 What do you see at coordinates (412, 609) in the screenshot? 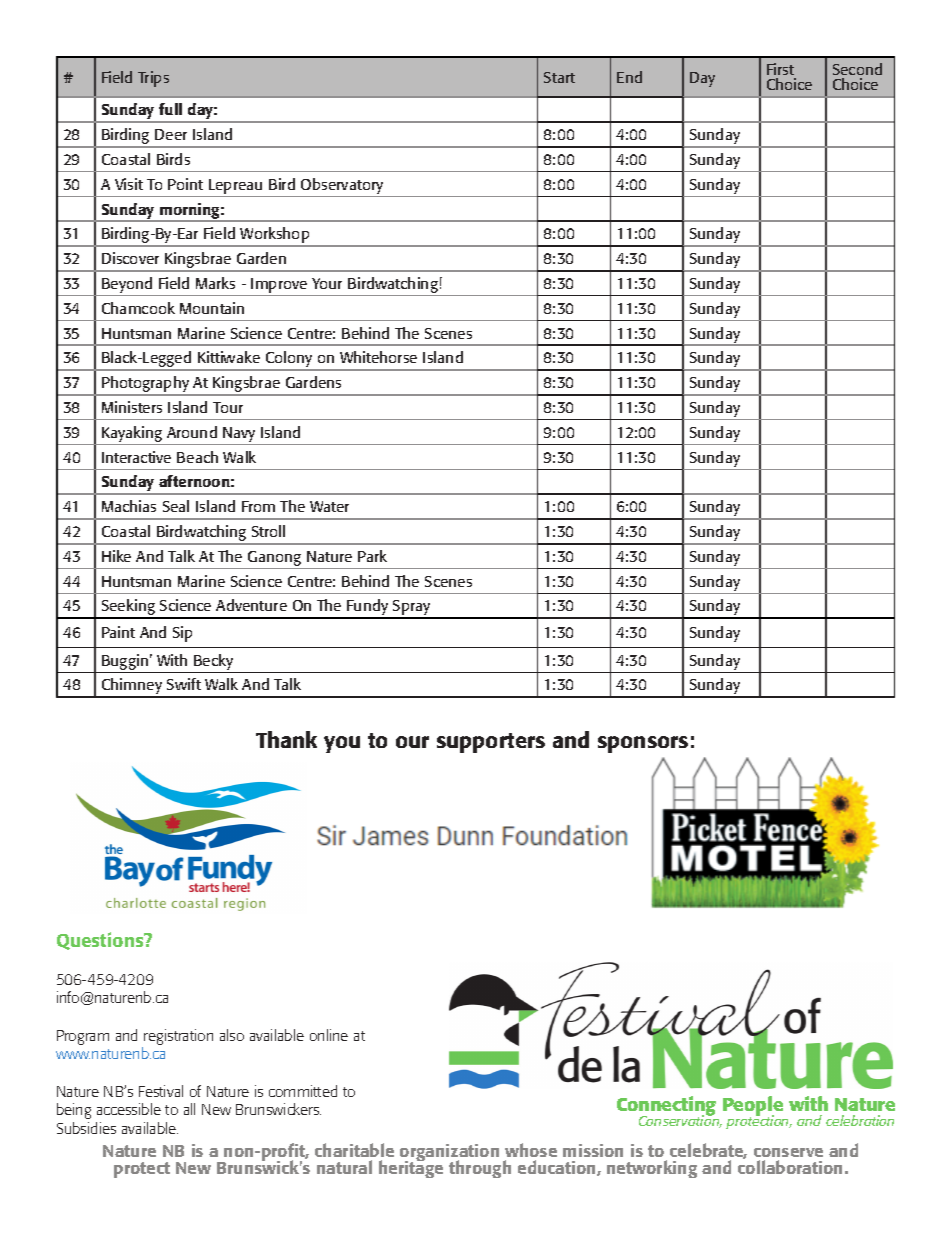
I see `Spray` at bounding box center [412, 609].
